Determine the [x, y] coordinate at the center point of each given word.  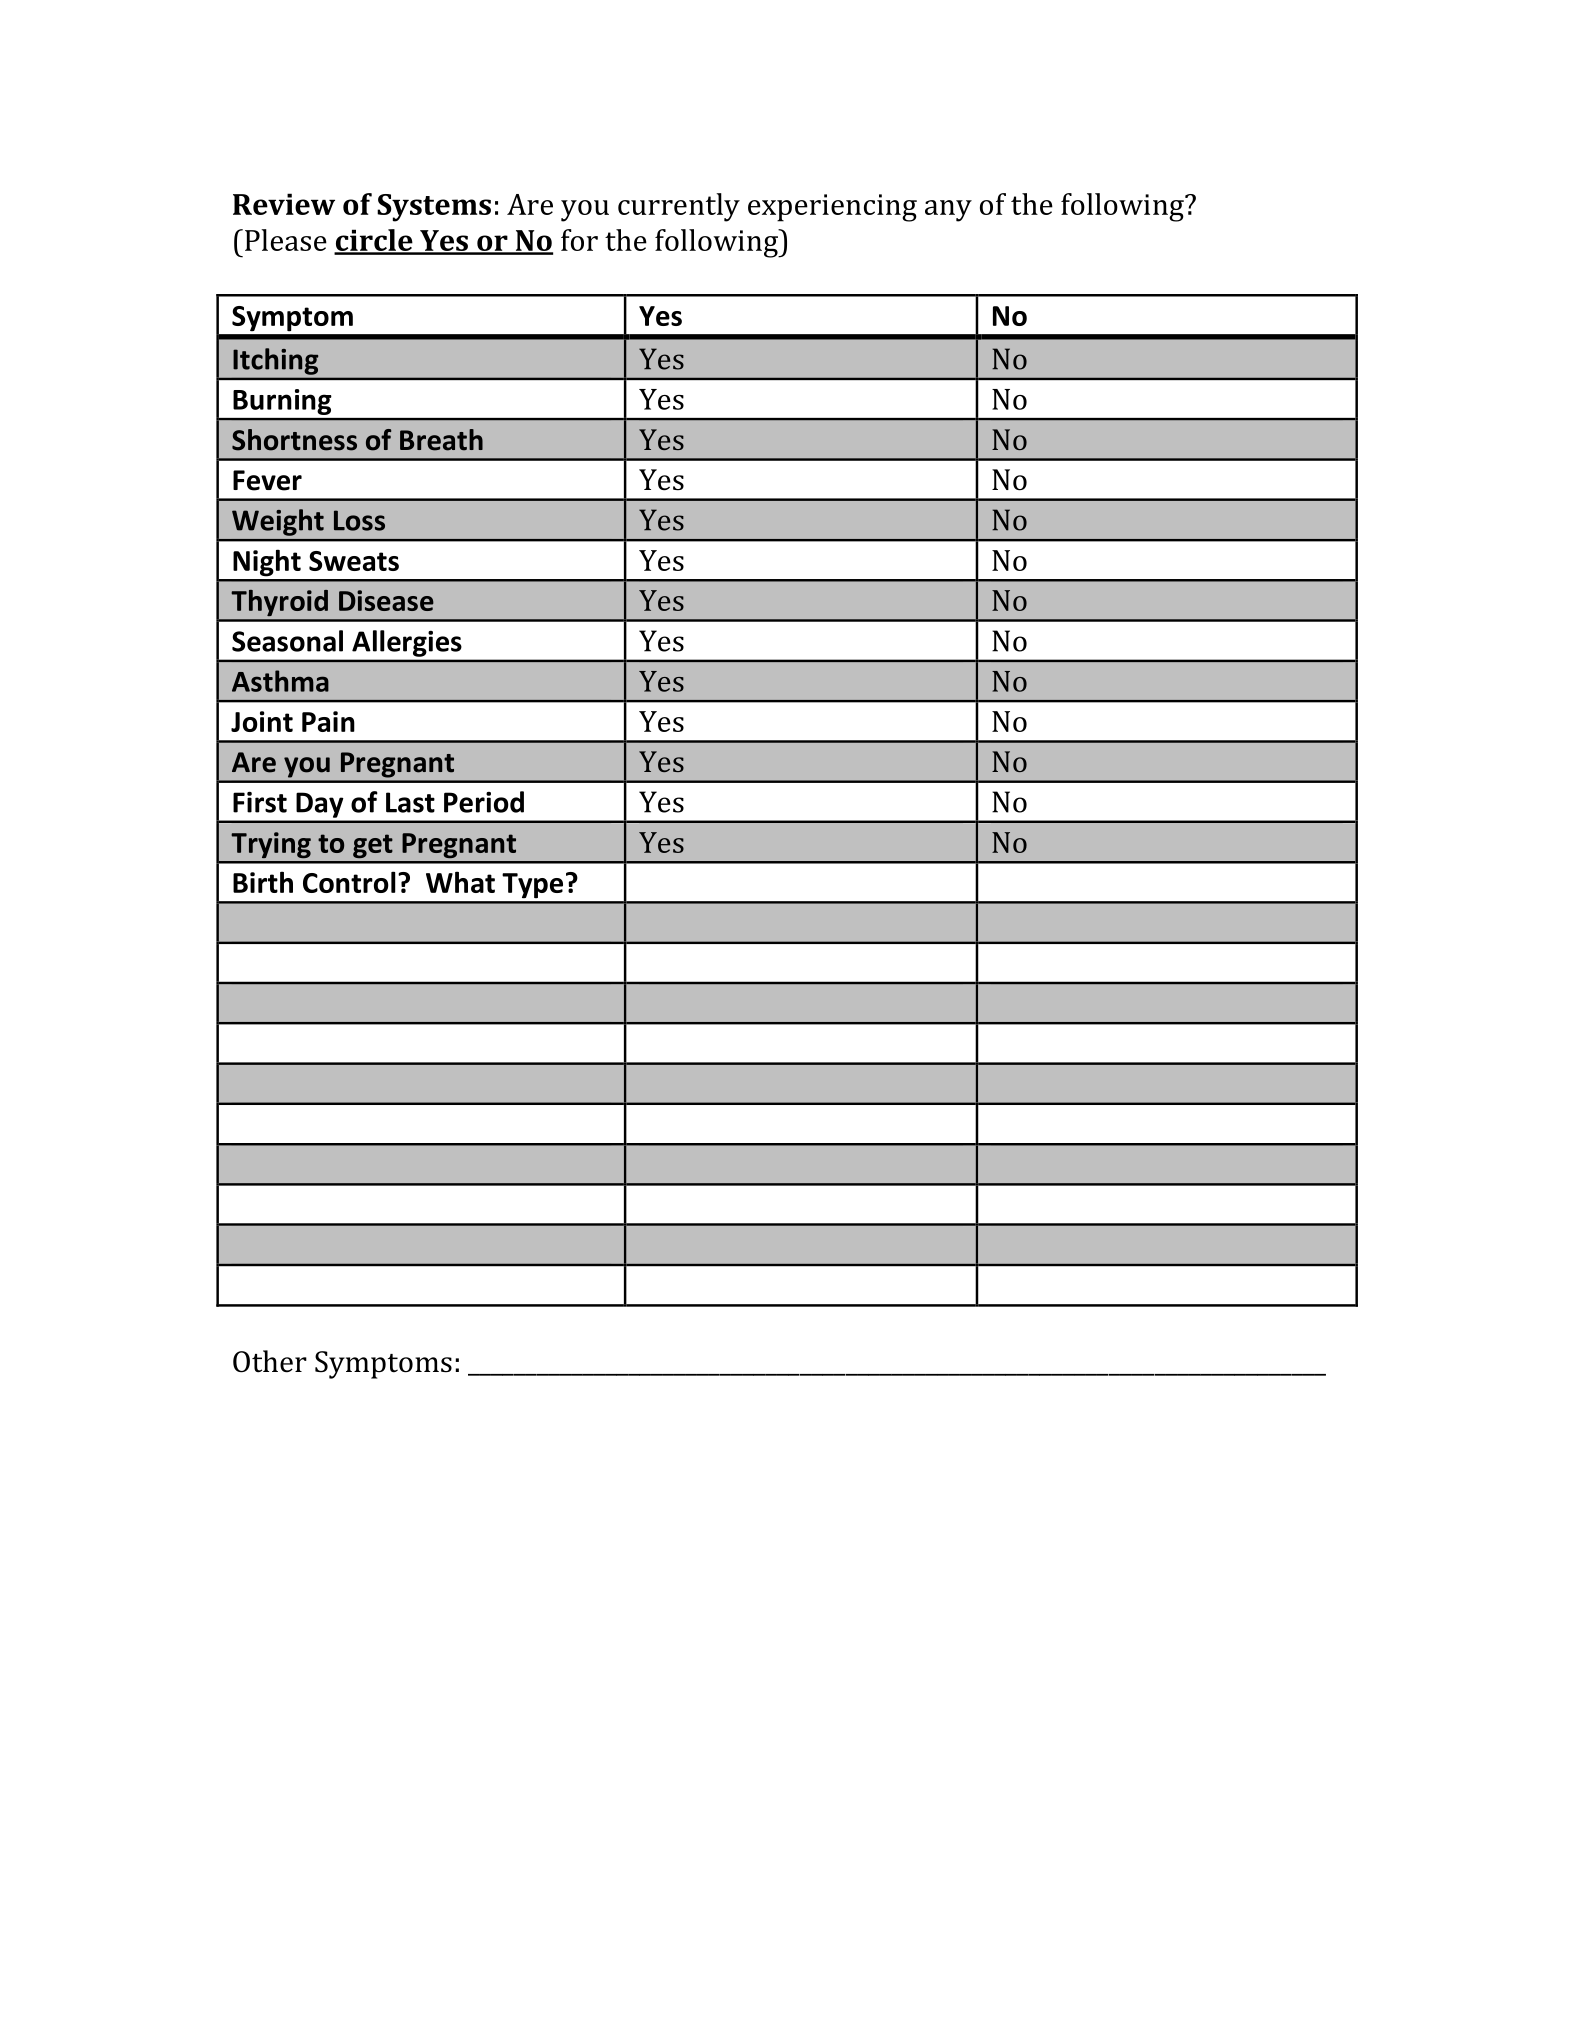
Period [484, 802]
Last [410, 802]
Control [349, 882]
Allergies [406, 643]
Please [286, 240]
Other [270, 1361]
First [260, 802]
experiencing [832, 208]
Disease [386, 600]
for [579, 240]
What [460, 882]
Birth [263, 882]
